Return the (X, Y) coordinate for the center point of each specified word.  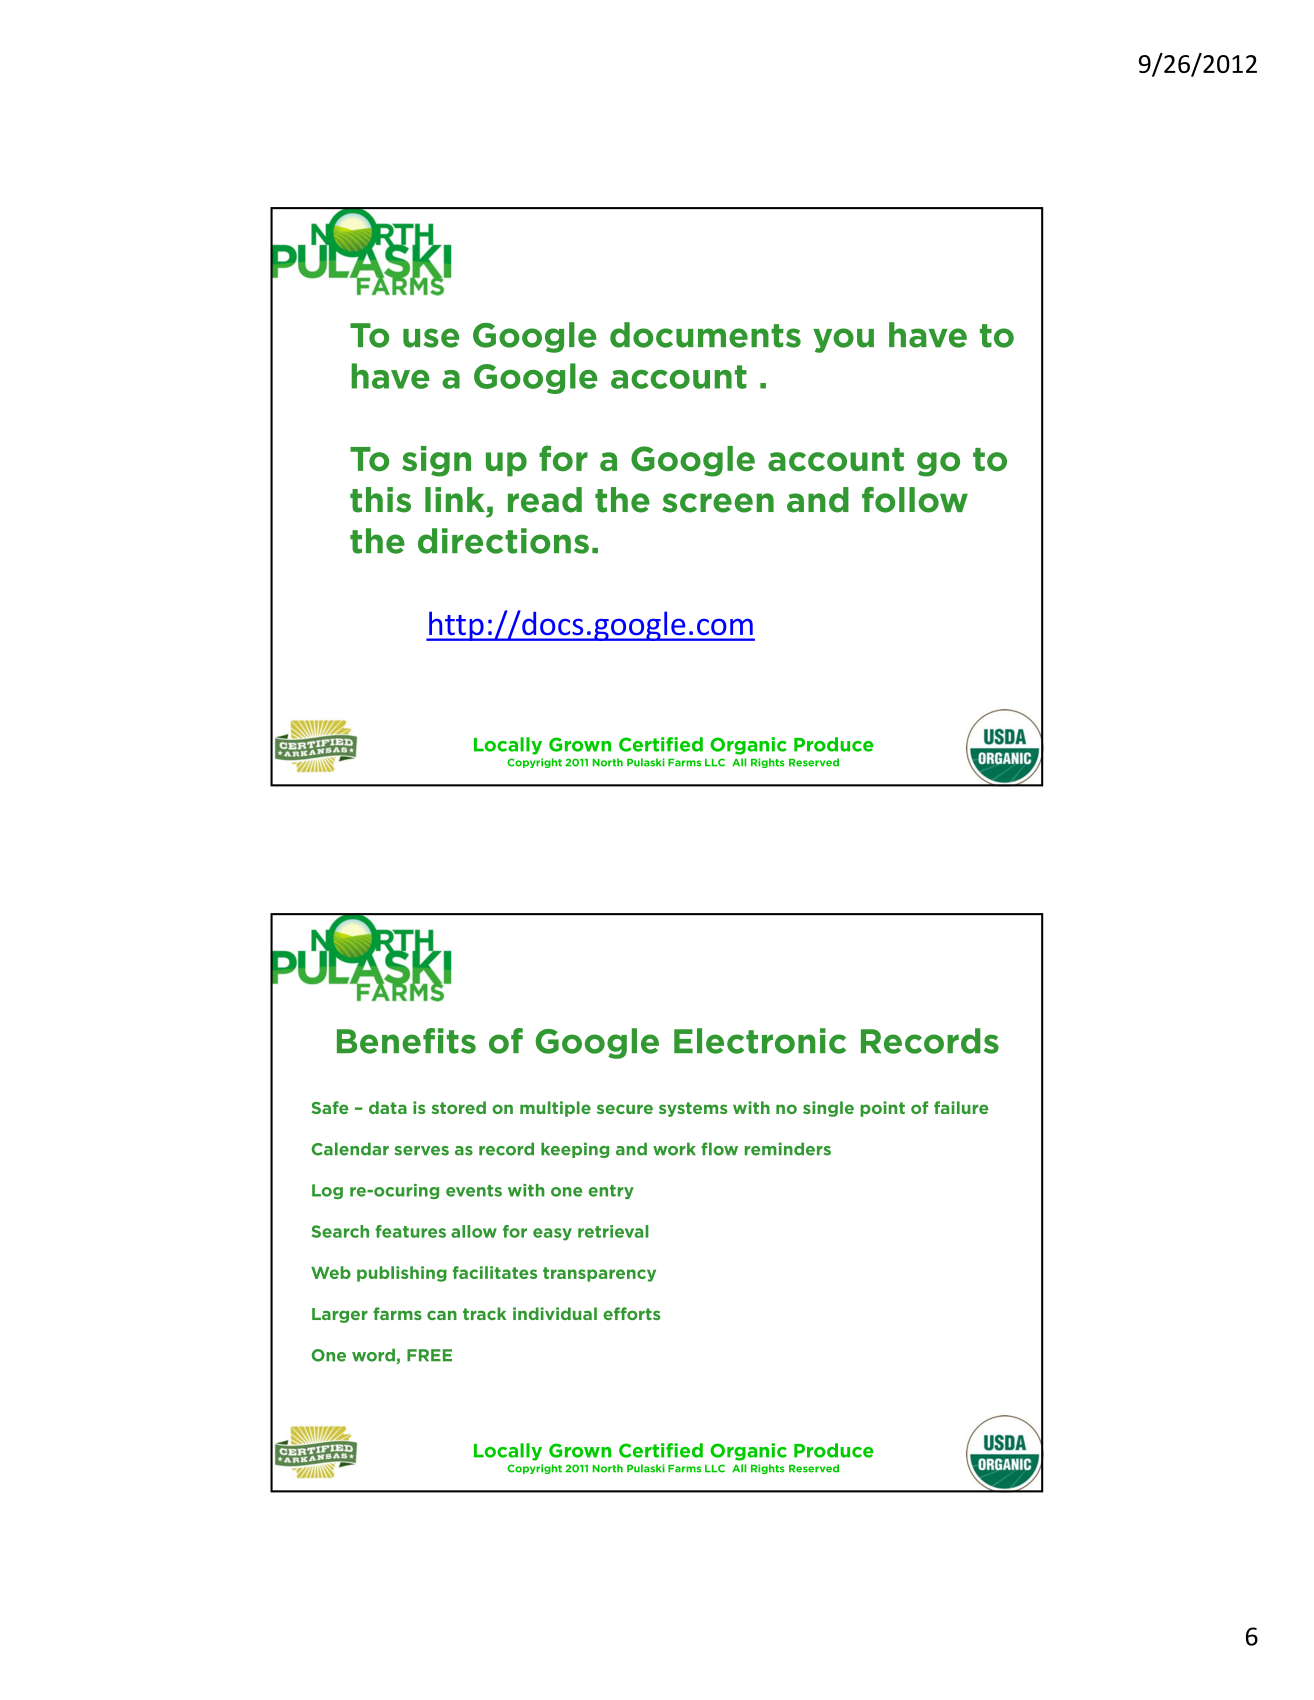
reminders (788, 1149)
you (843, 340)
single (828, 1109)
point (882, 1109)
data (388, 1107)
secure (625, 1109)
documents (705, 335)
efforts (632, 1313)
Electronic (760, 1041)
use (431, 338)
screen (718, 503)
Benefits (406, 1041)
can (442, 1315)
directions (503, 541)
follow (915, 500)
